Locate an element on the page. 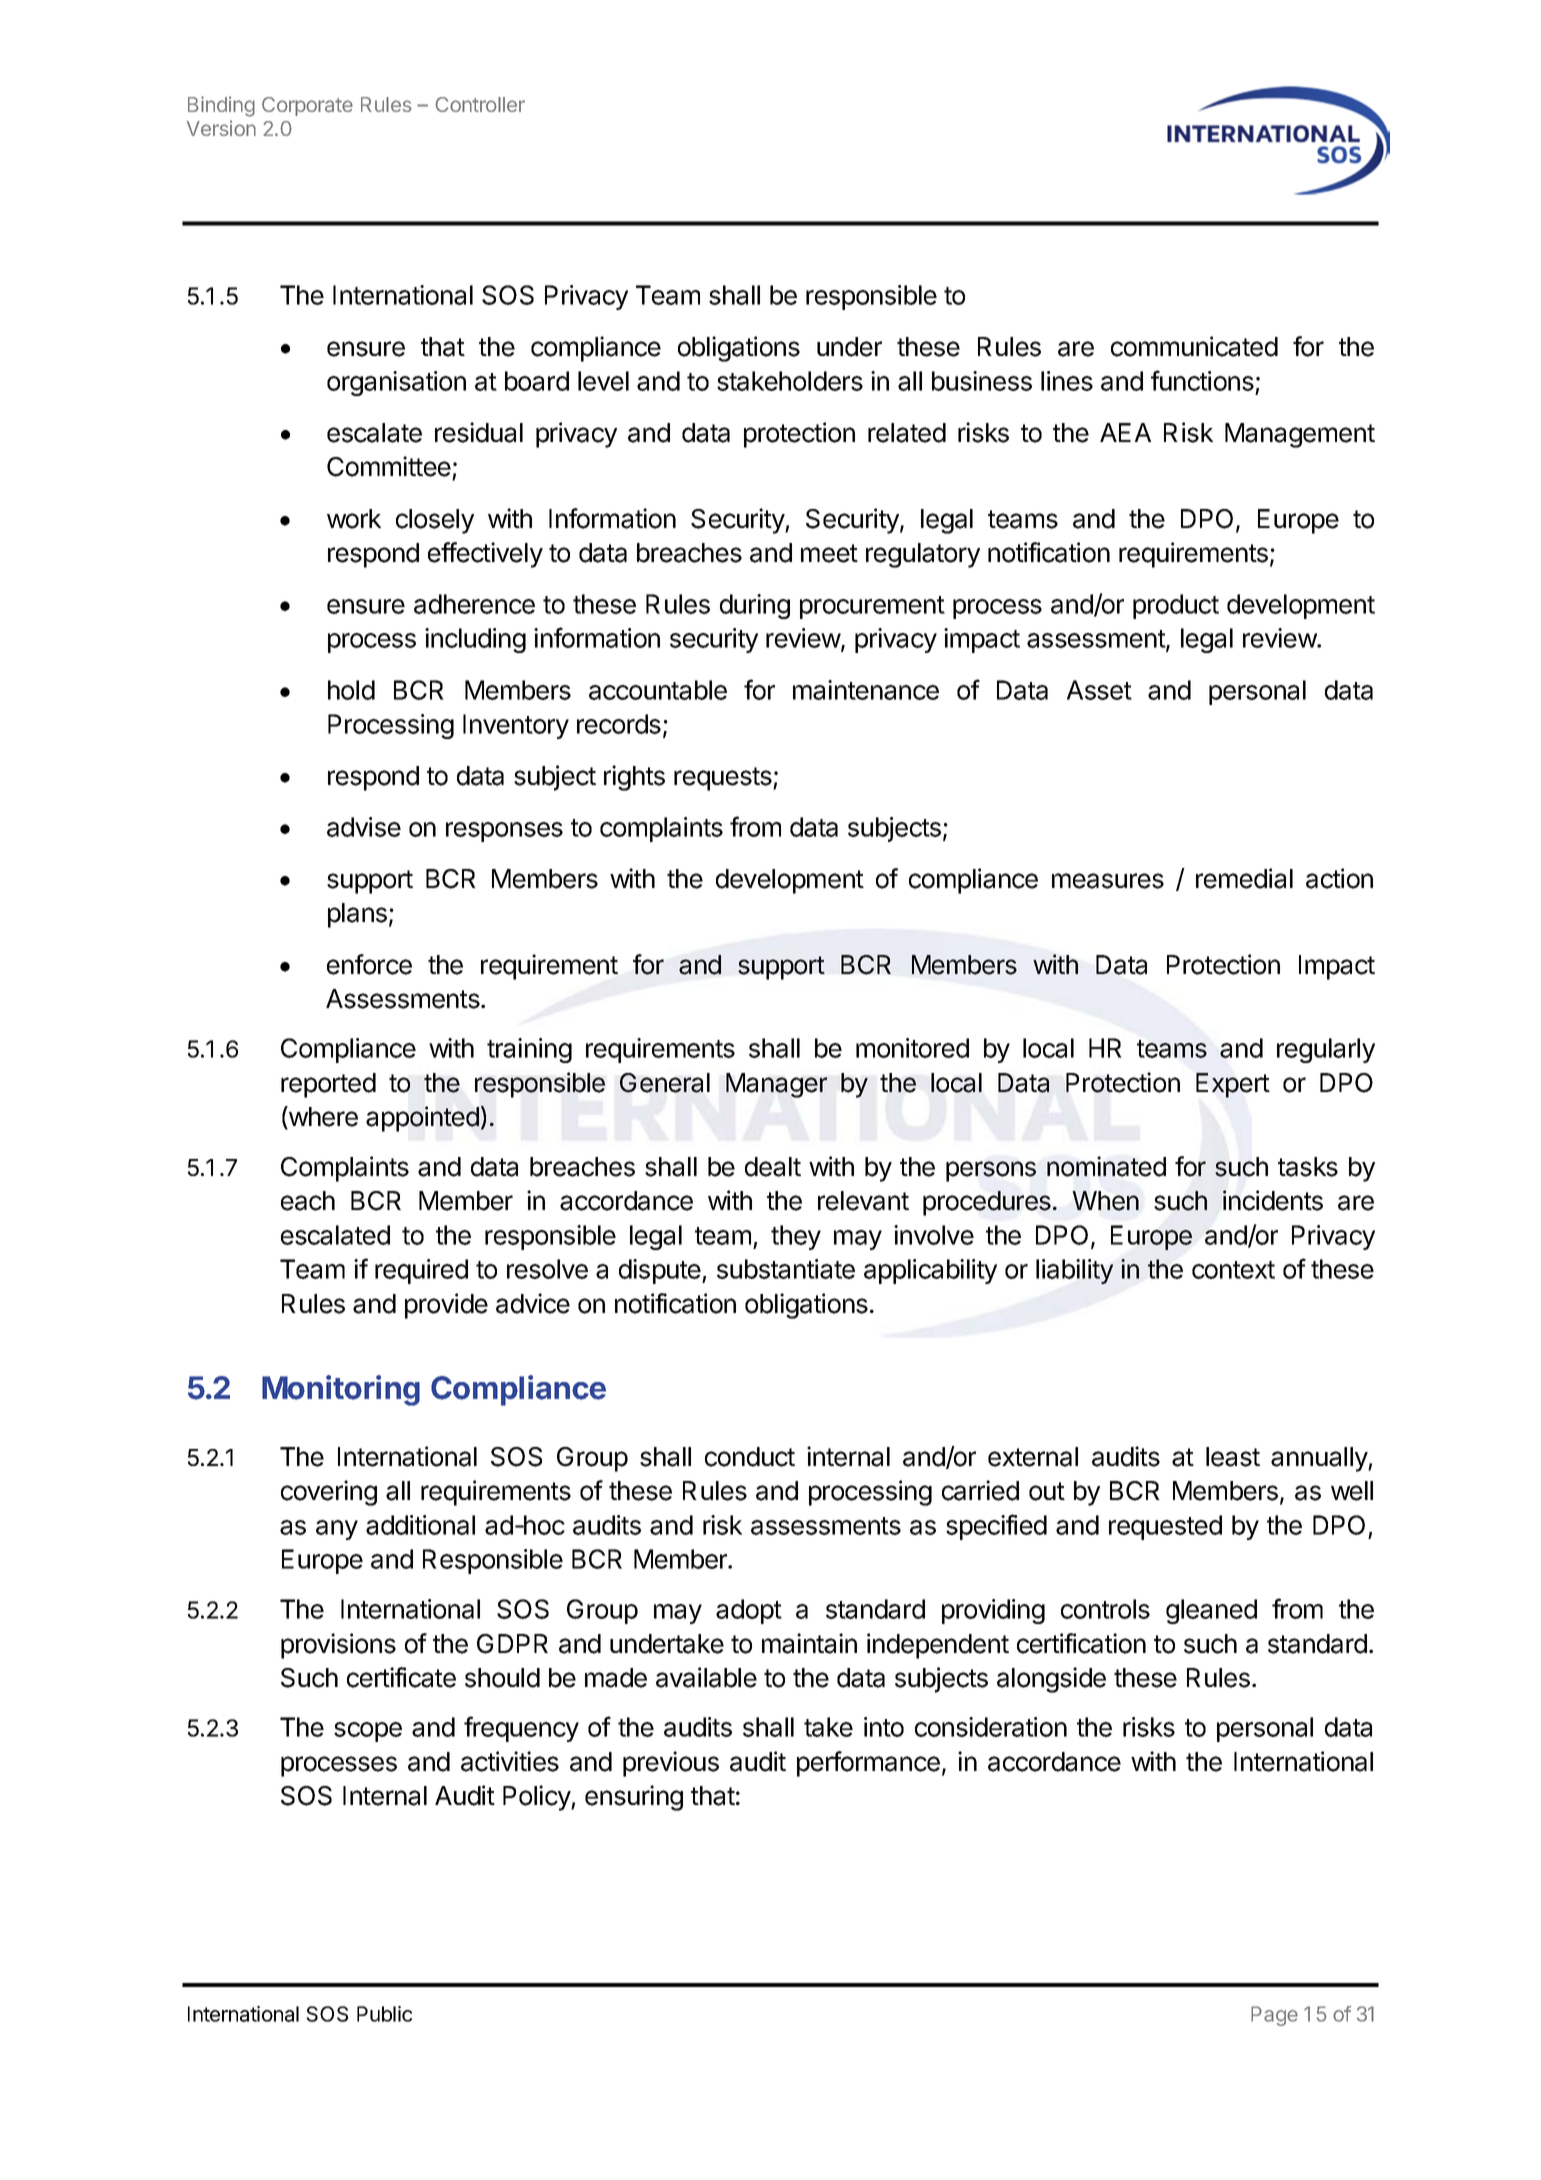 The width and height of the image is (1541, 2180). Page is located at coordinates (1274, 2016).
